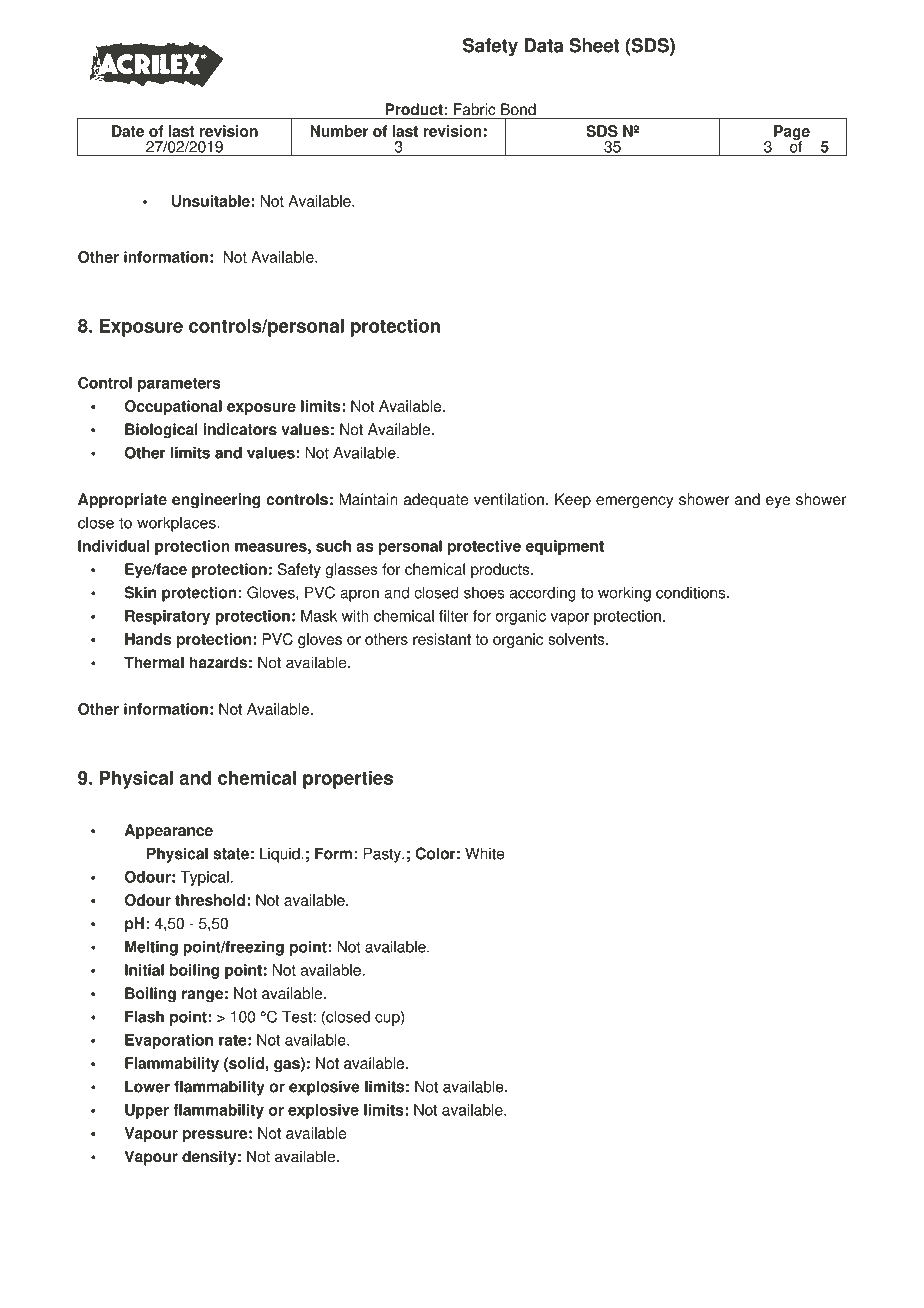  I want to click on emergency, so click(635, 502).
